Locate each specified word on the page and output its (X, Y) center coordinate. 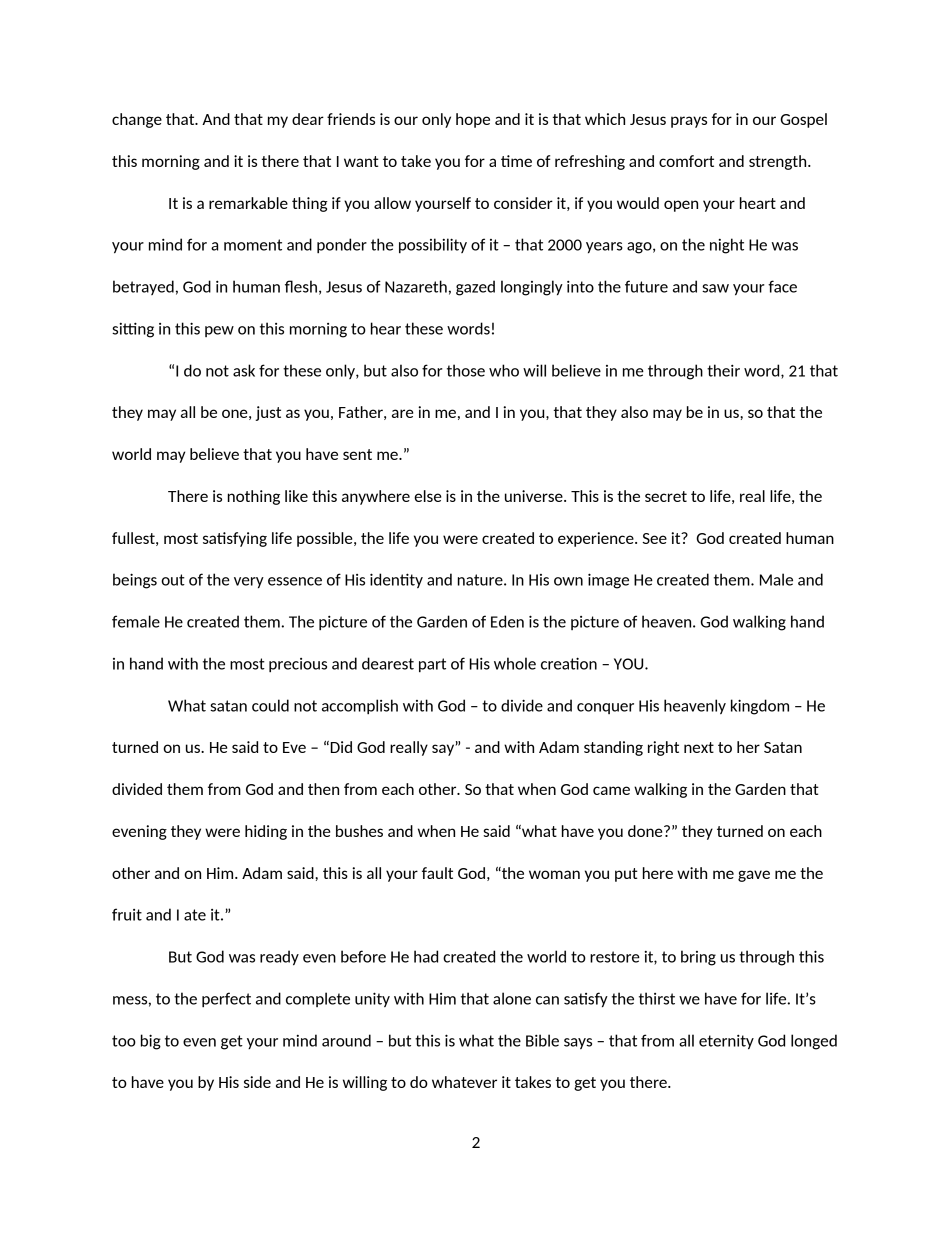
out (173, 580)
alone (512, 998)
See (654, 538)
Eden (507, 621)
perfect (226, 999)
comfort (686, 161)
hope (473, 120)
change (137, 120)
